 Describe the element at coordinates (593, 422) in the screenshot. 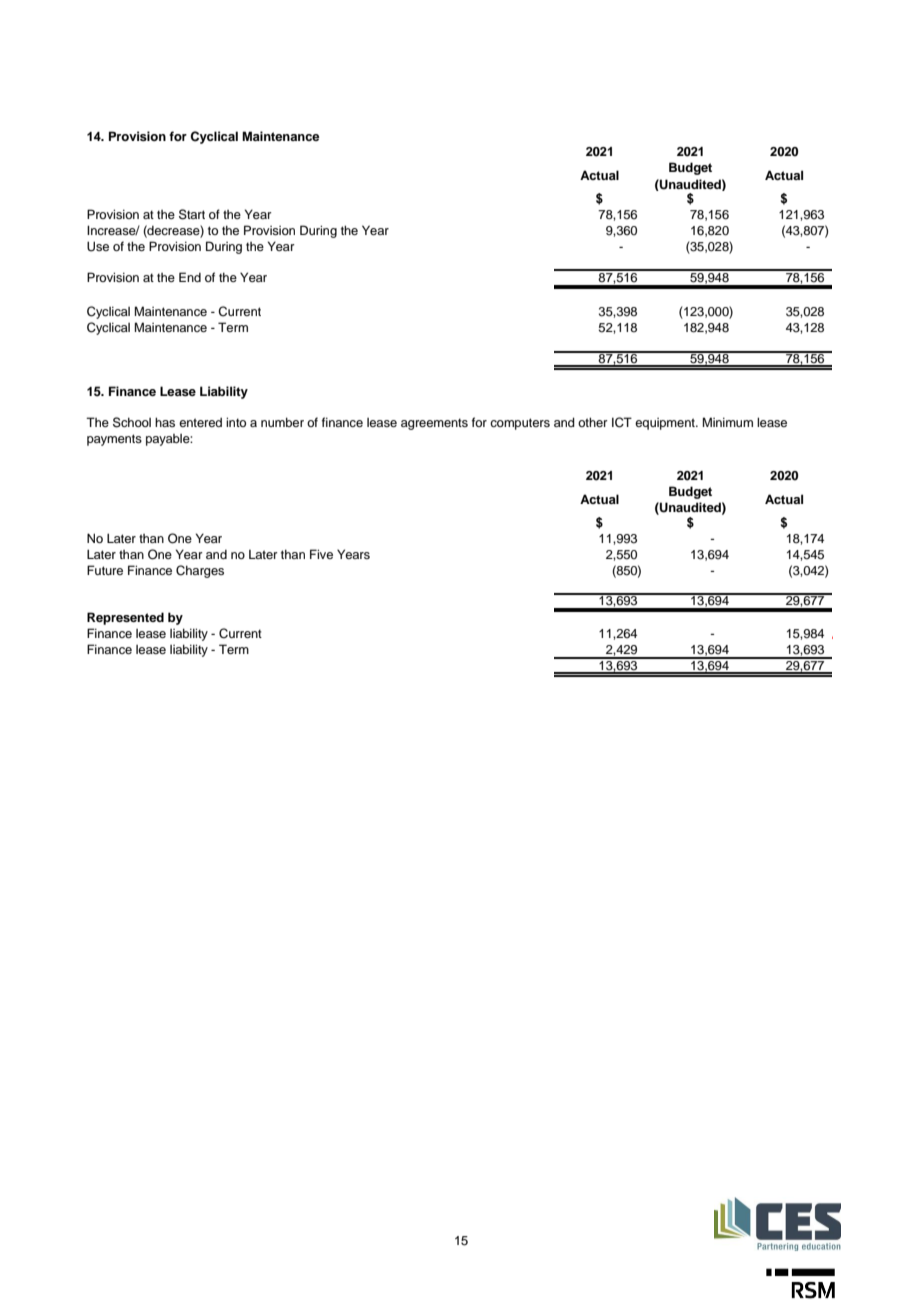

I see `other` at that location.
